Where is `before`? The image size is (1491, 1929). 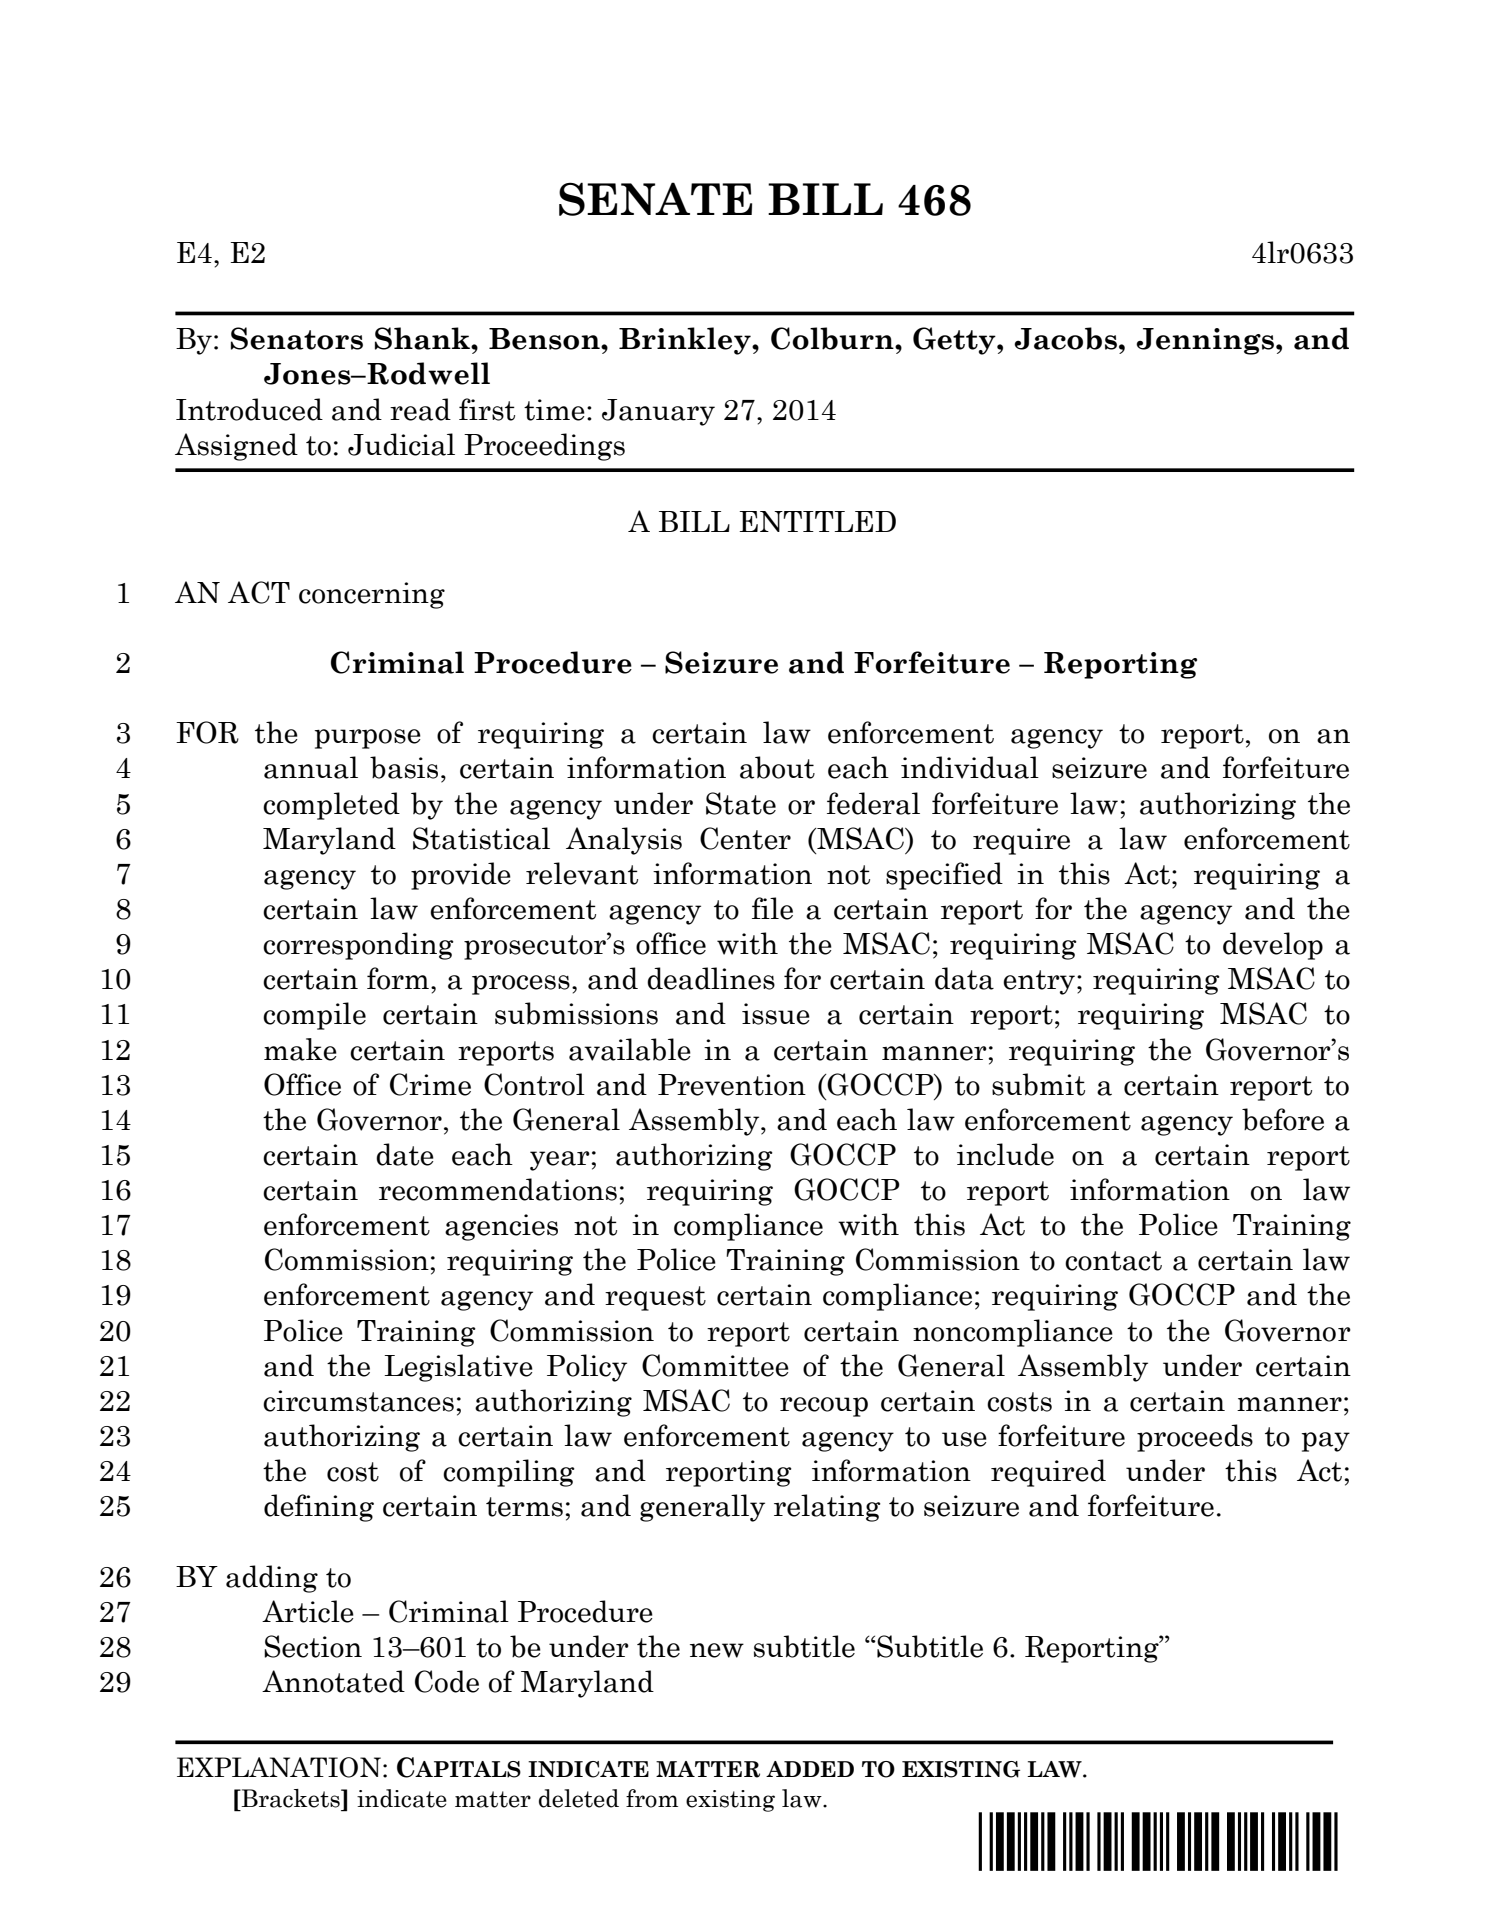
before is located at coordinates (1283, 1119).
